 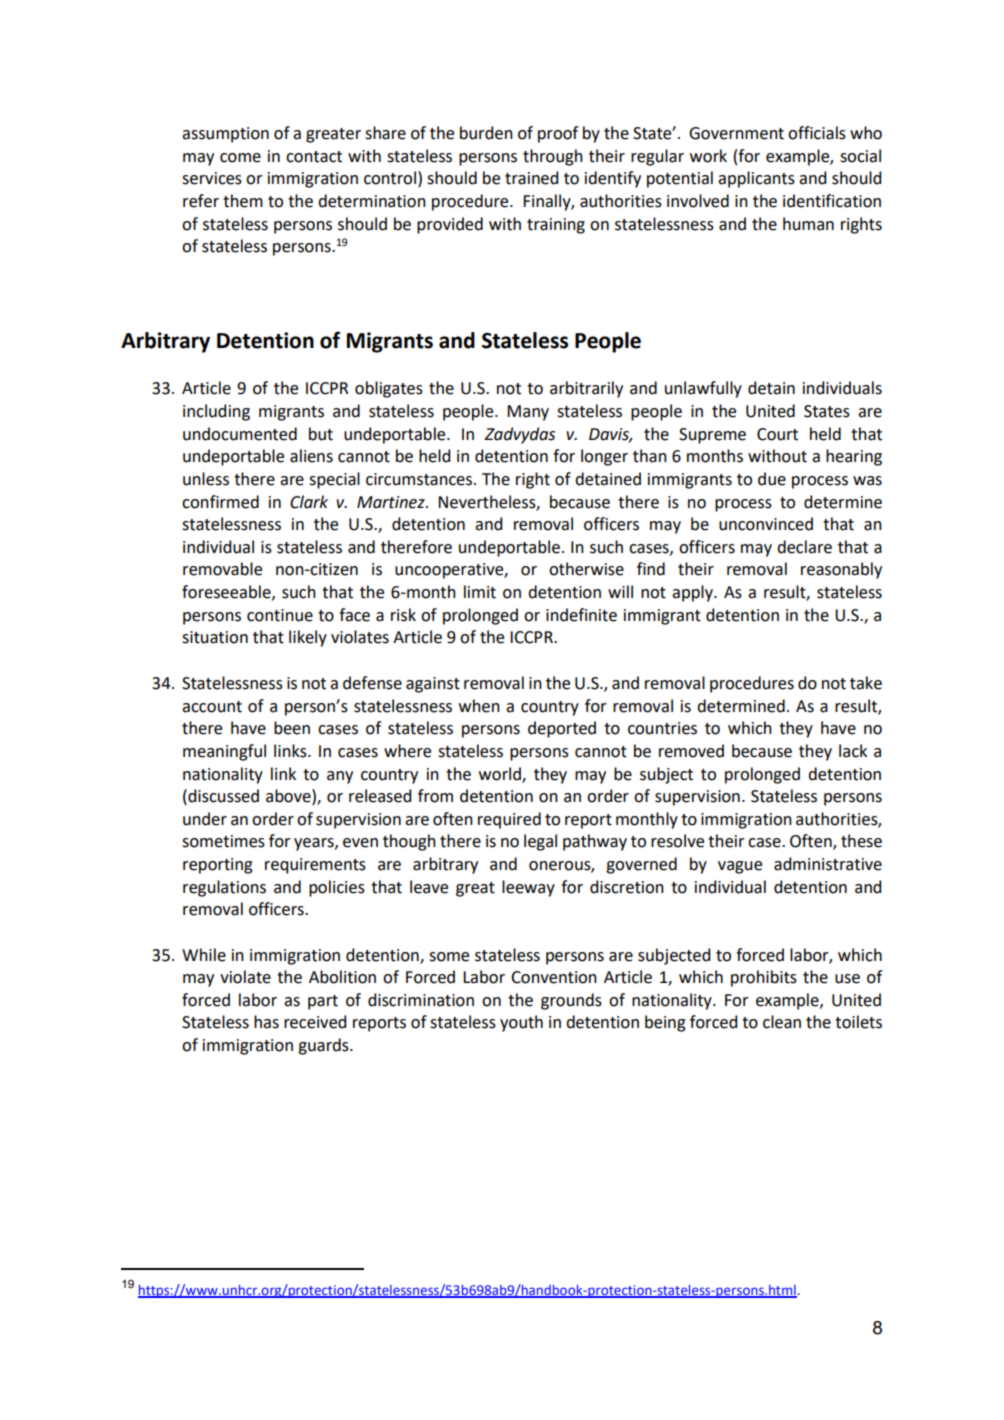 What do you see at coordinates (280, 615) in the page?
I see `continue` at bounding box center [280, 615].
